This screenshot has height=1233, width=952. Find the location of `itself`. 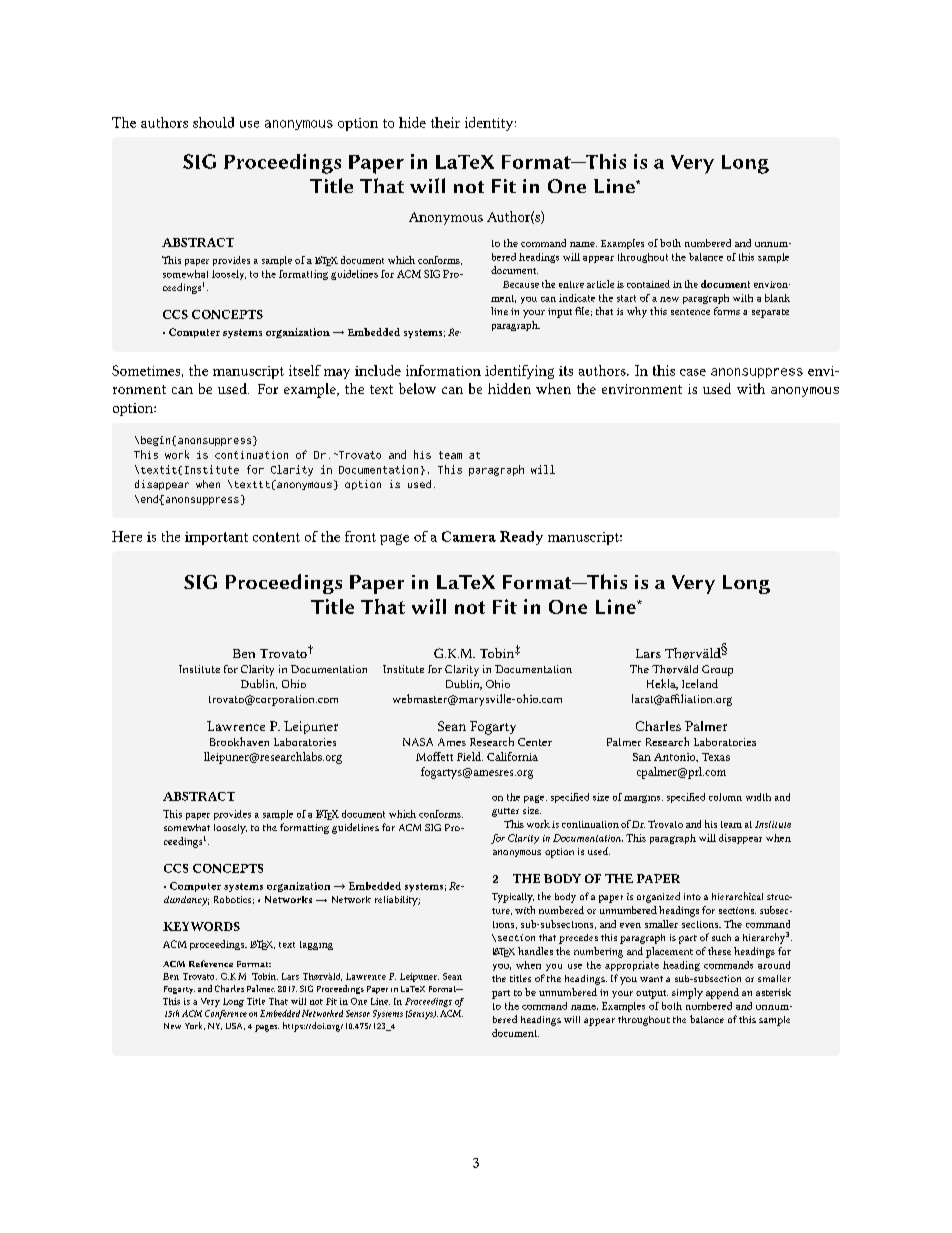

itself is located at coordinates (305, 370).
